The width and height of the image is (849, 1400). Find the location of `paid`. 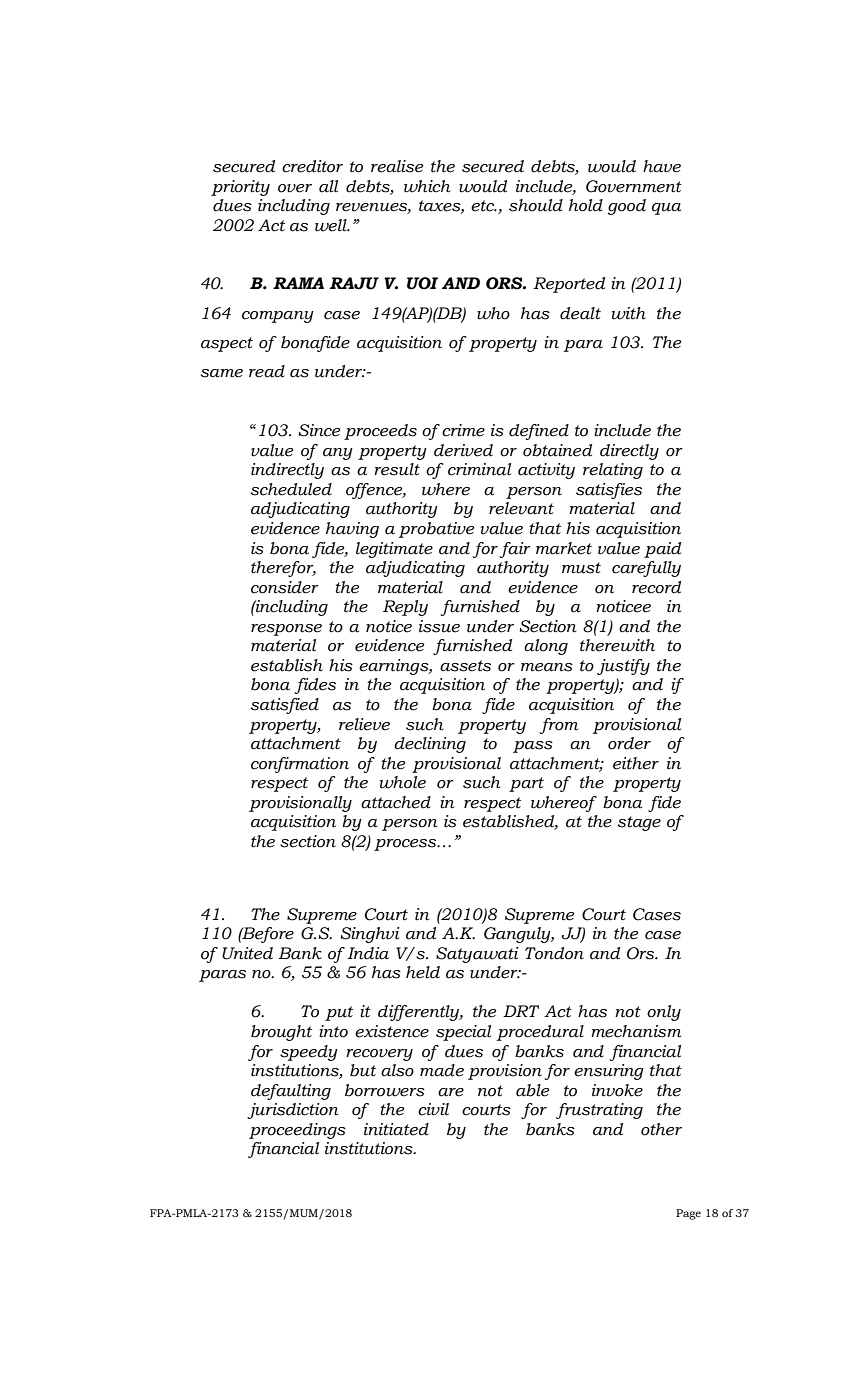

paid is located at coordinates (662, 550).
